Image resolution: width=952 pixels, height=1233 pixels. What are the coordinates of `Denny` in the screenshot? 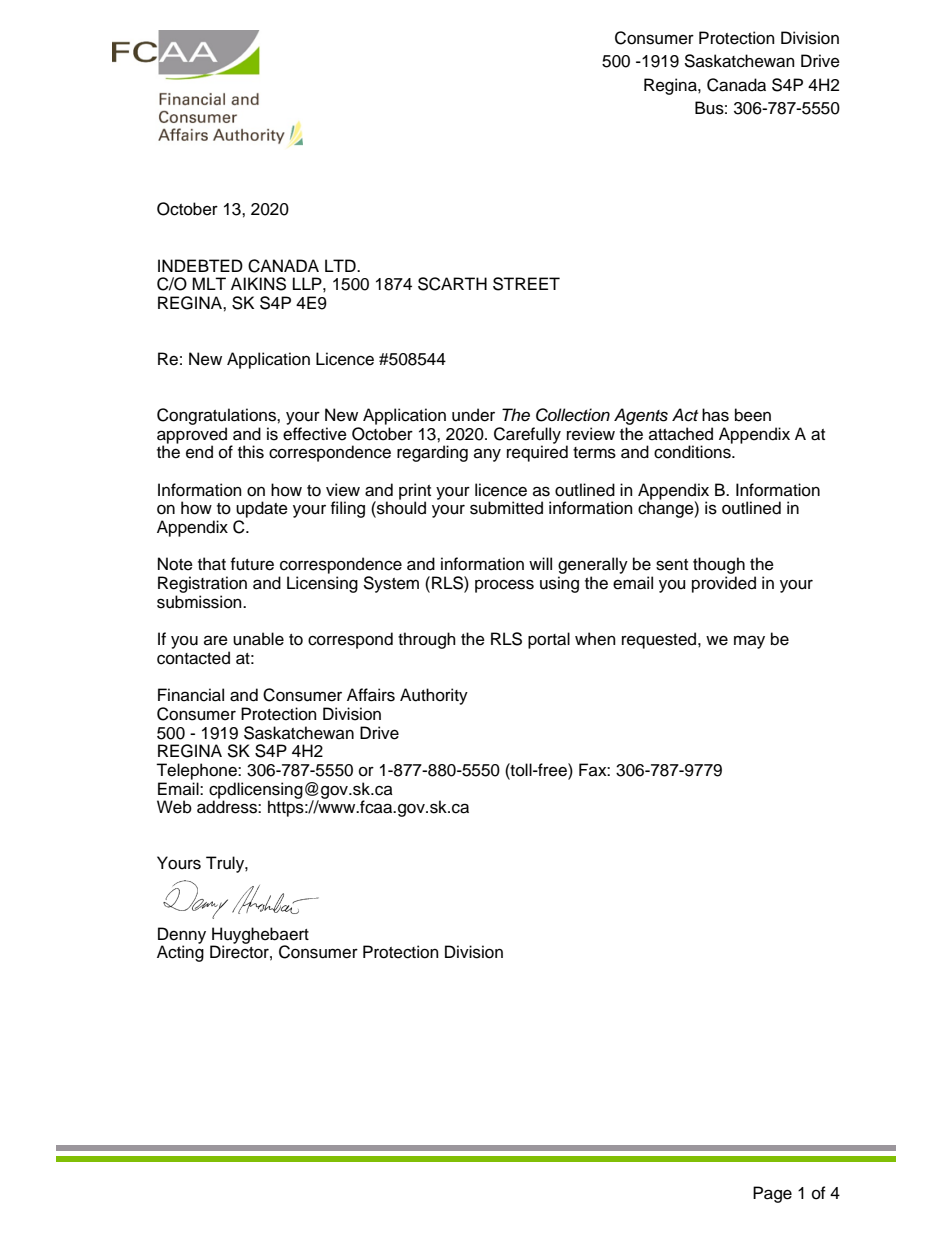 It's located at (182, 936).
